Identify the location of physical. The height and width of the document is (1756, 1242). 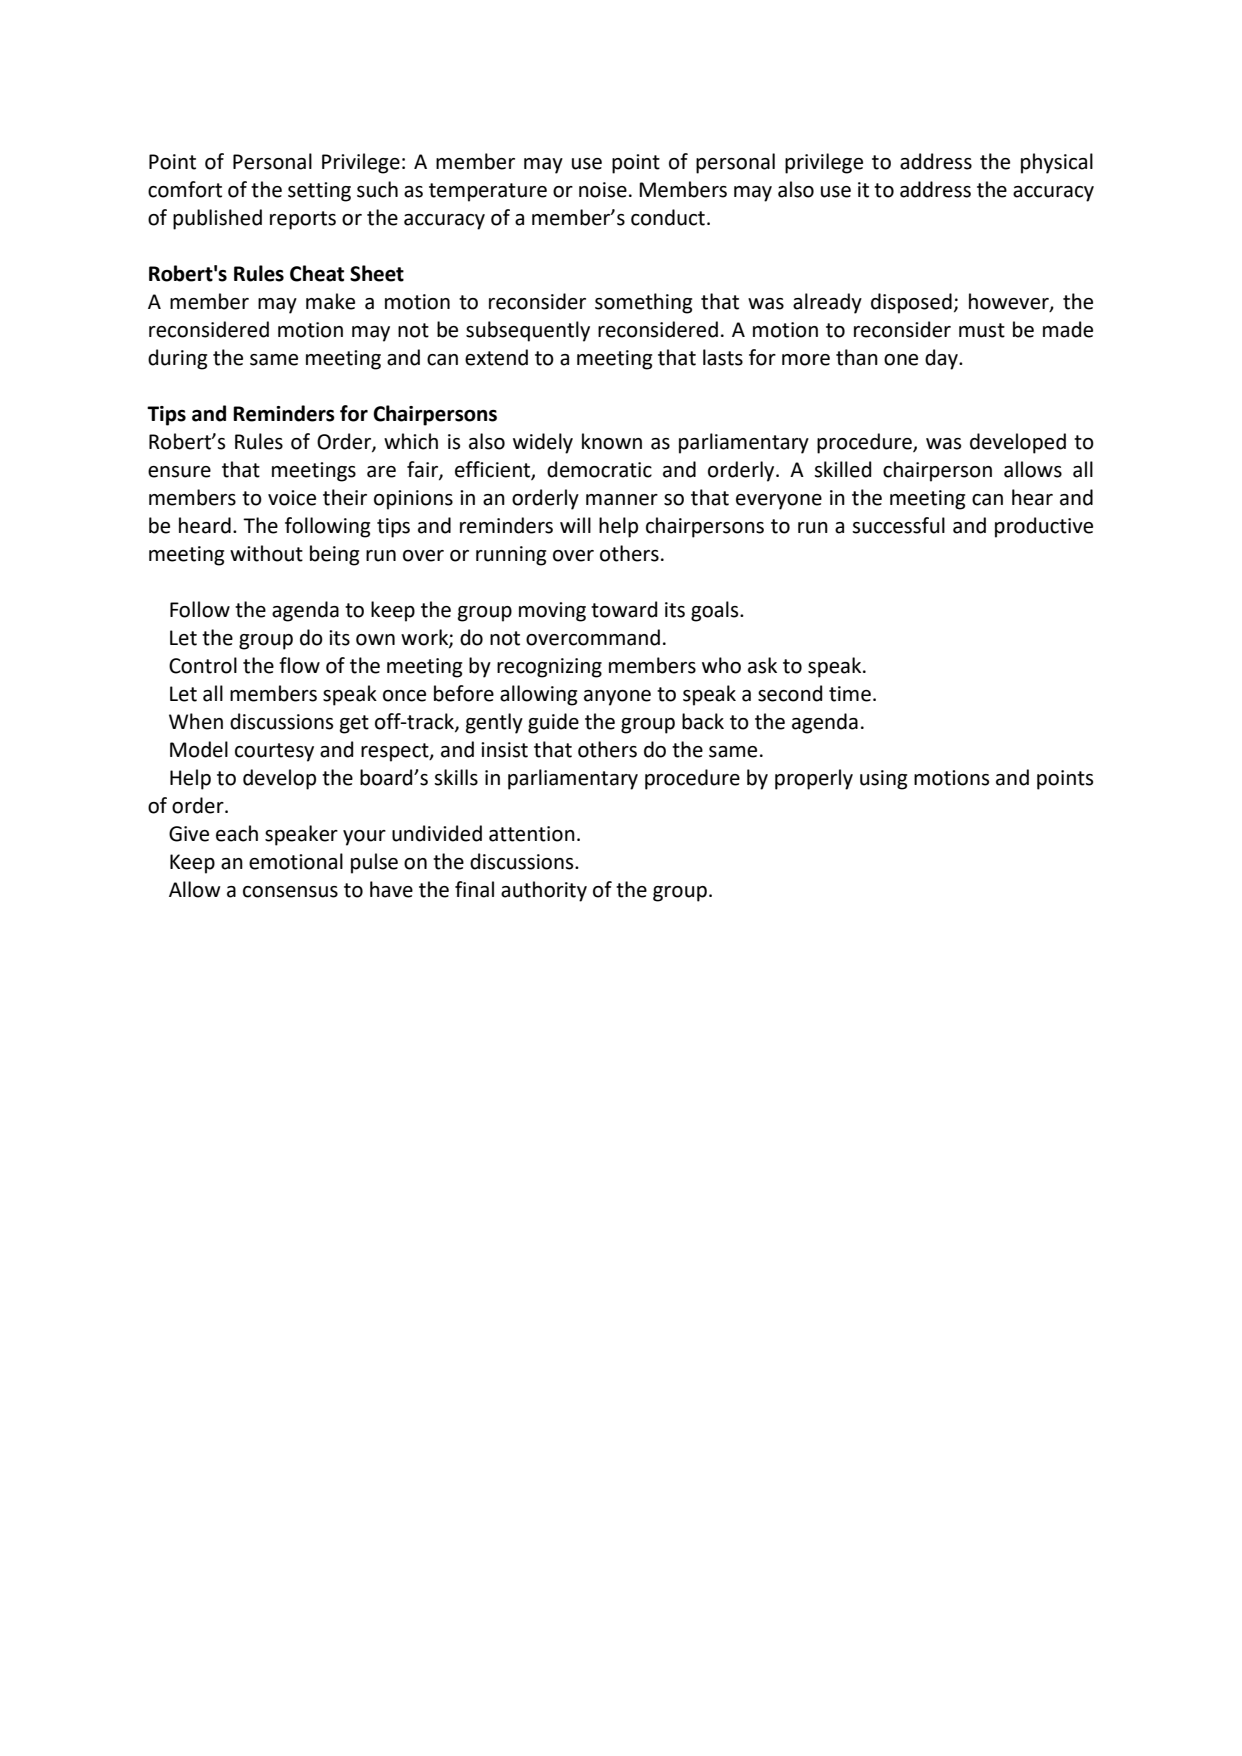
(1057, 163).
